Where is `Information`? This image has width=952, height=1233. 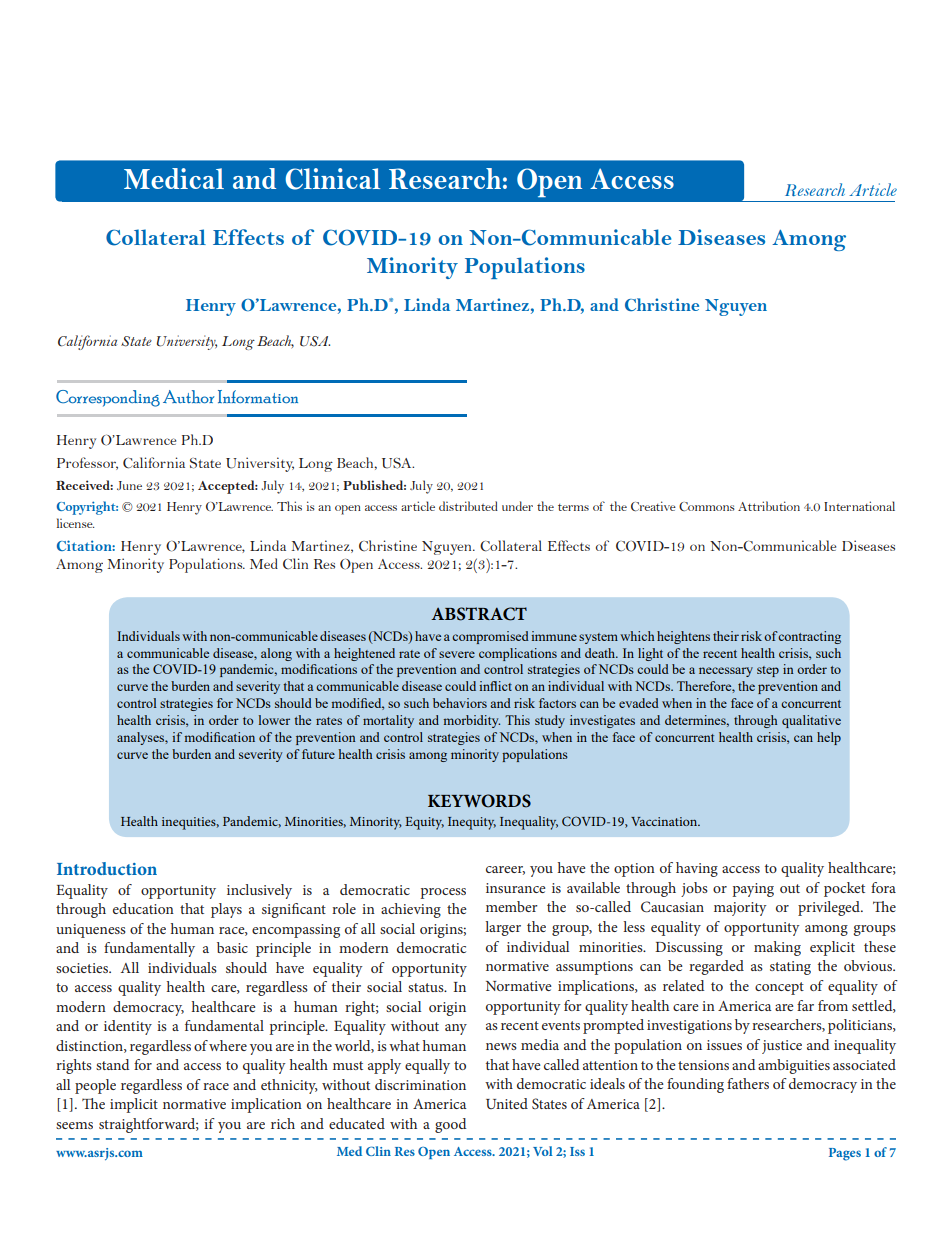
Information is located at coordinates (258, 396).
